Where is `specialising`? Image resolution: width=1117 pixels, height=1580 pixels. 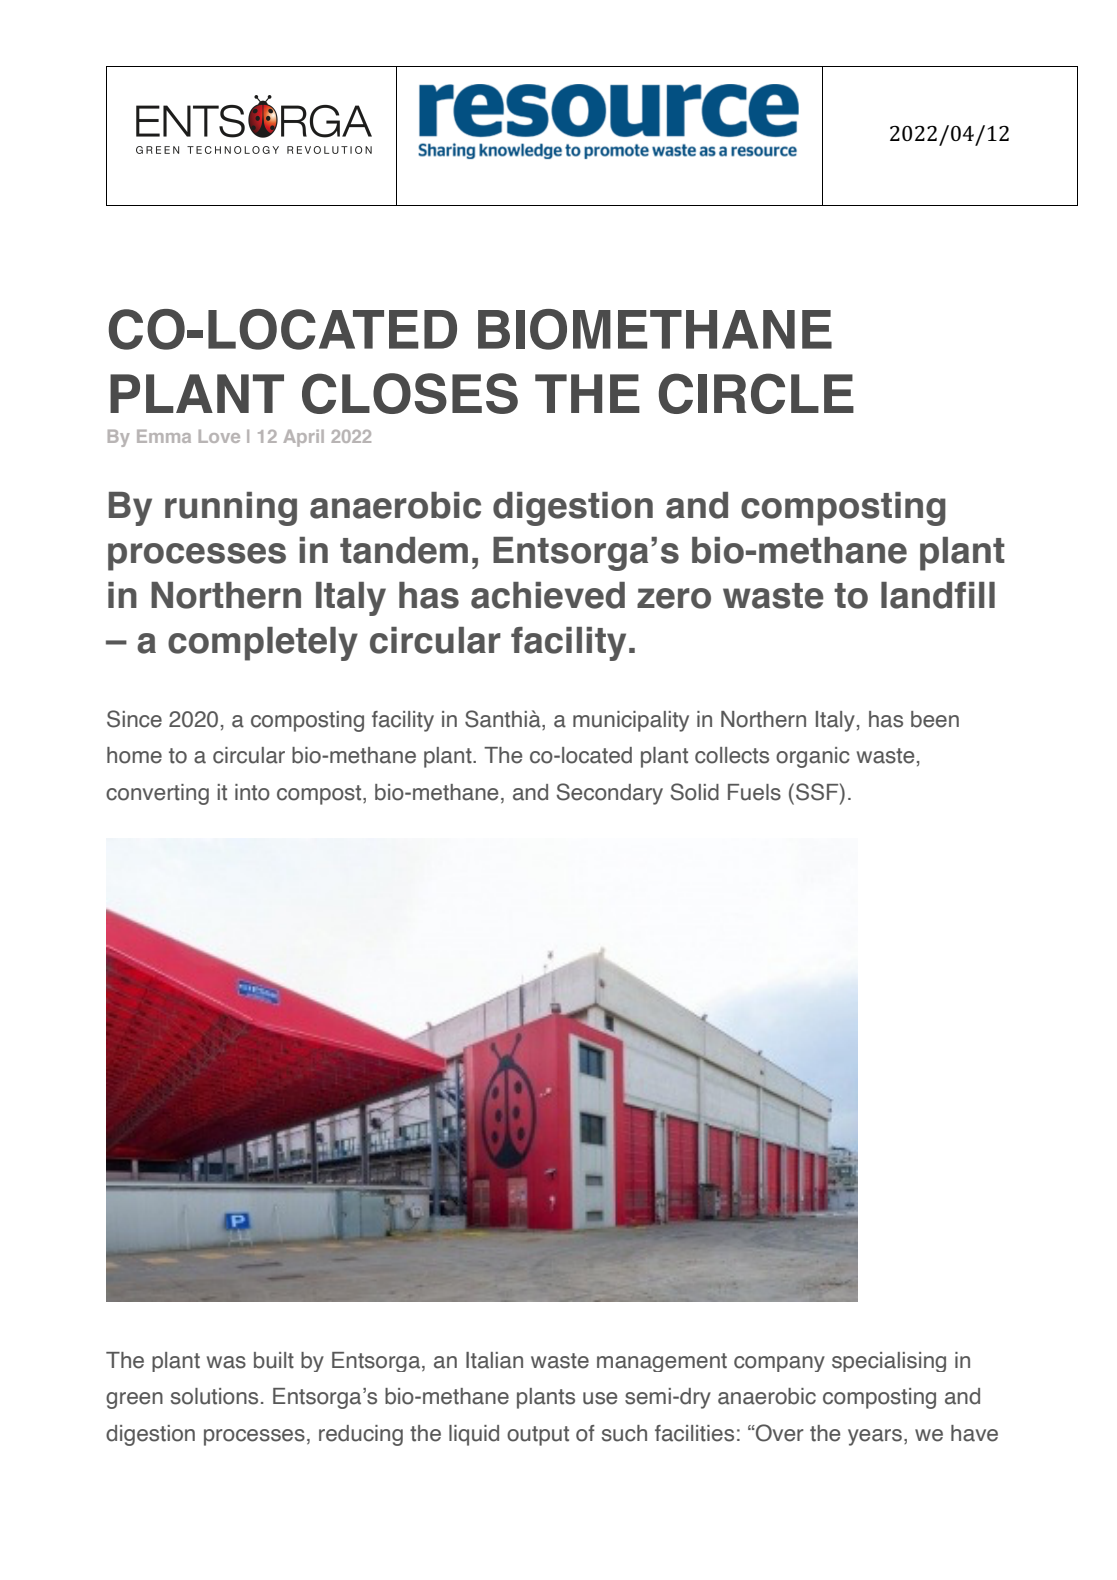
specialising is located at coordinates (889, 1362).
